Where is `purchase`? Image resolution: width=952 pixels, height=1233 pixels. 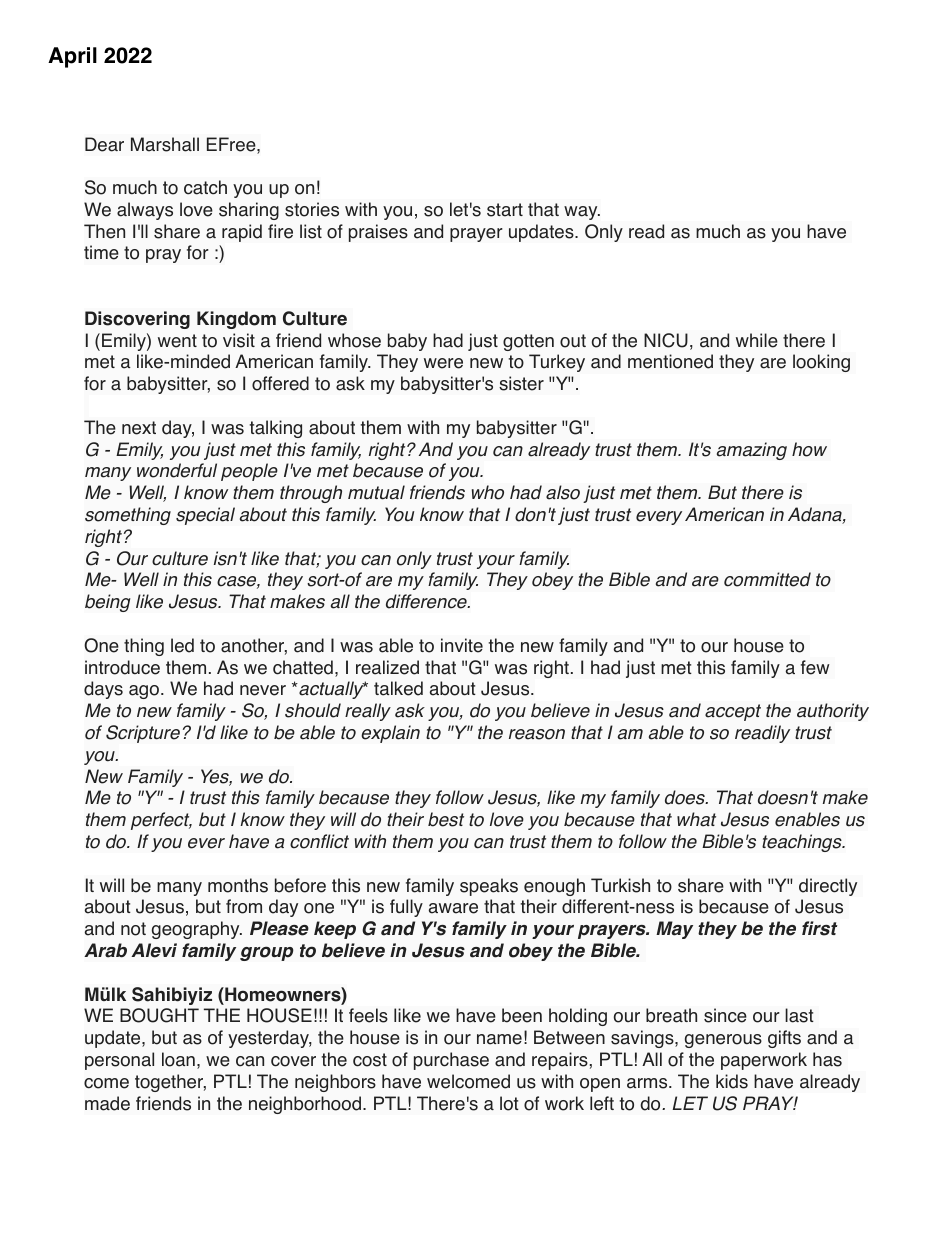 purchase is located at coordinates (451, 1061).
